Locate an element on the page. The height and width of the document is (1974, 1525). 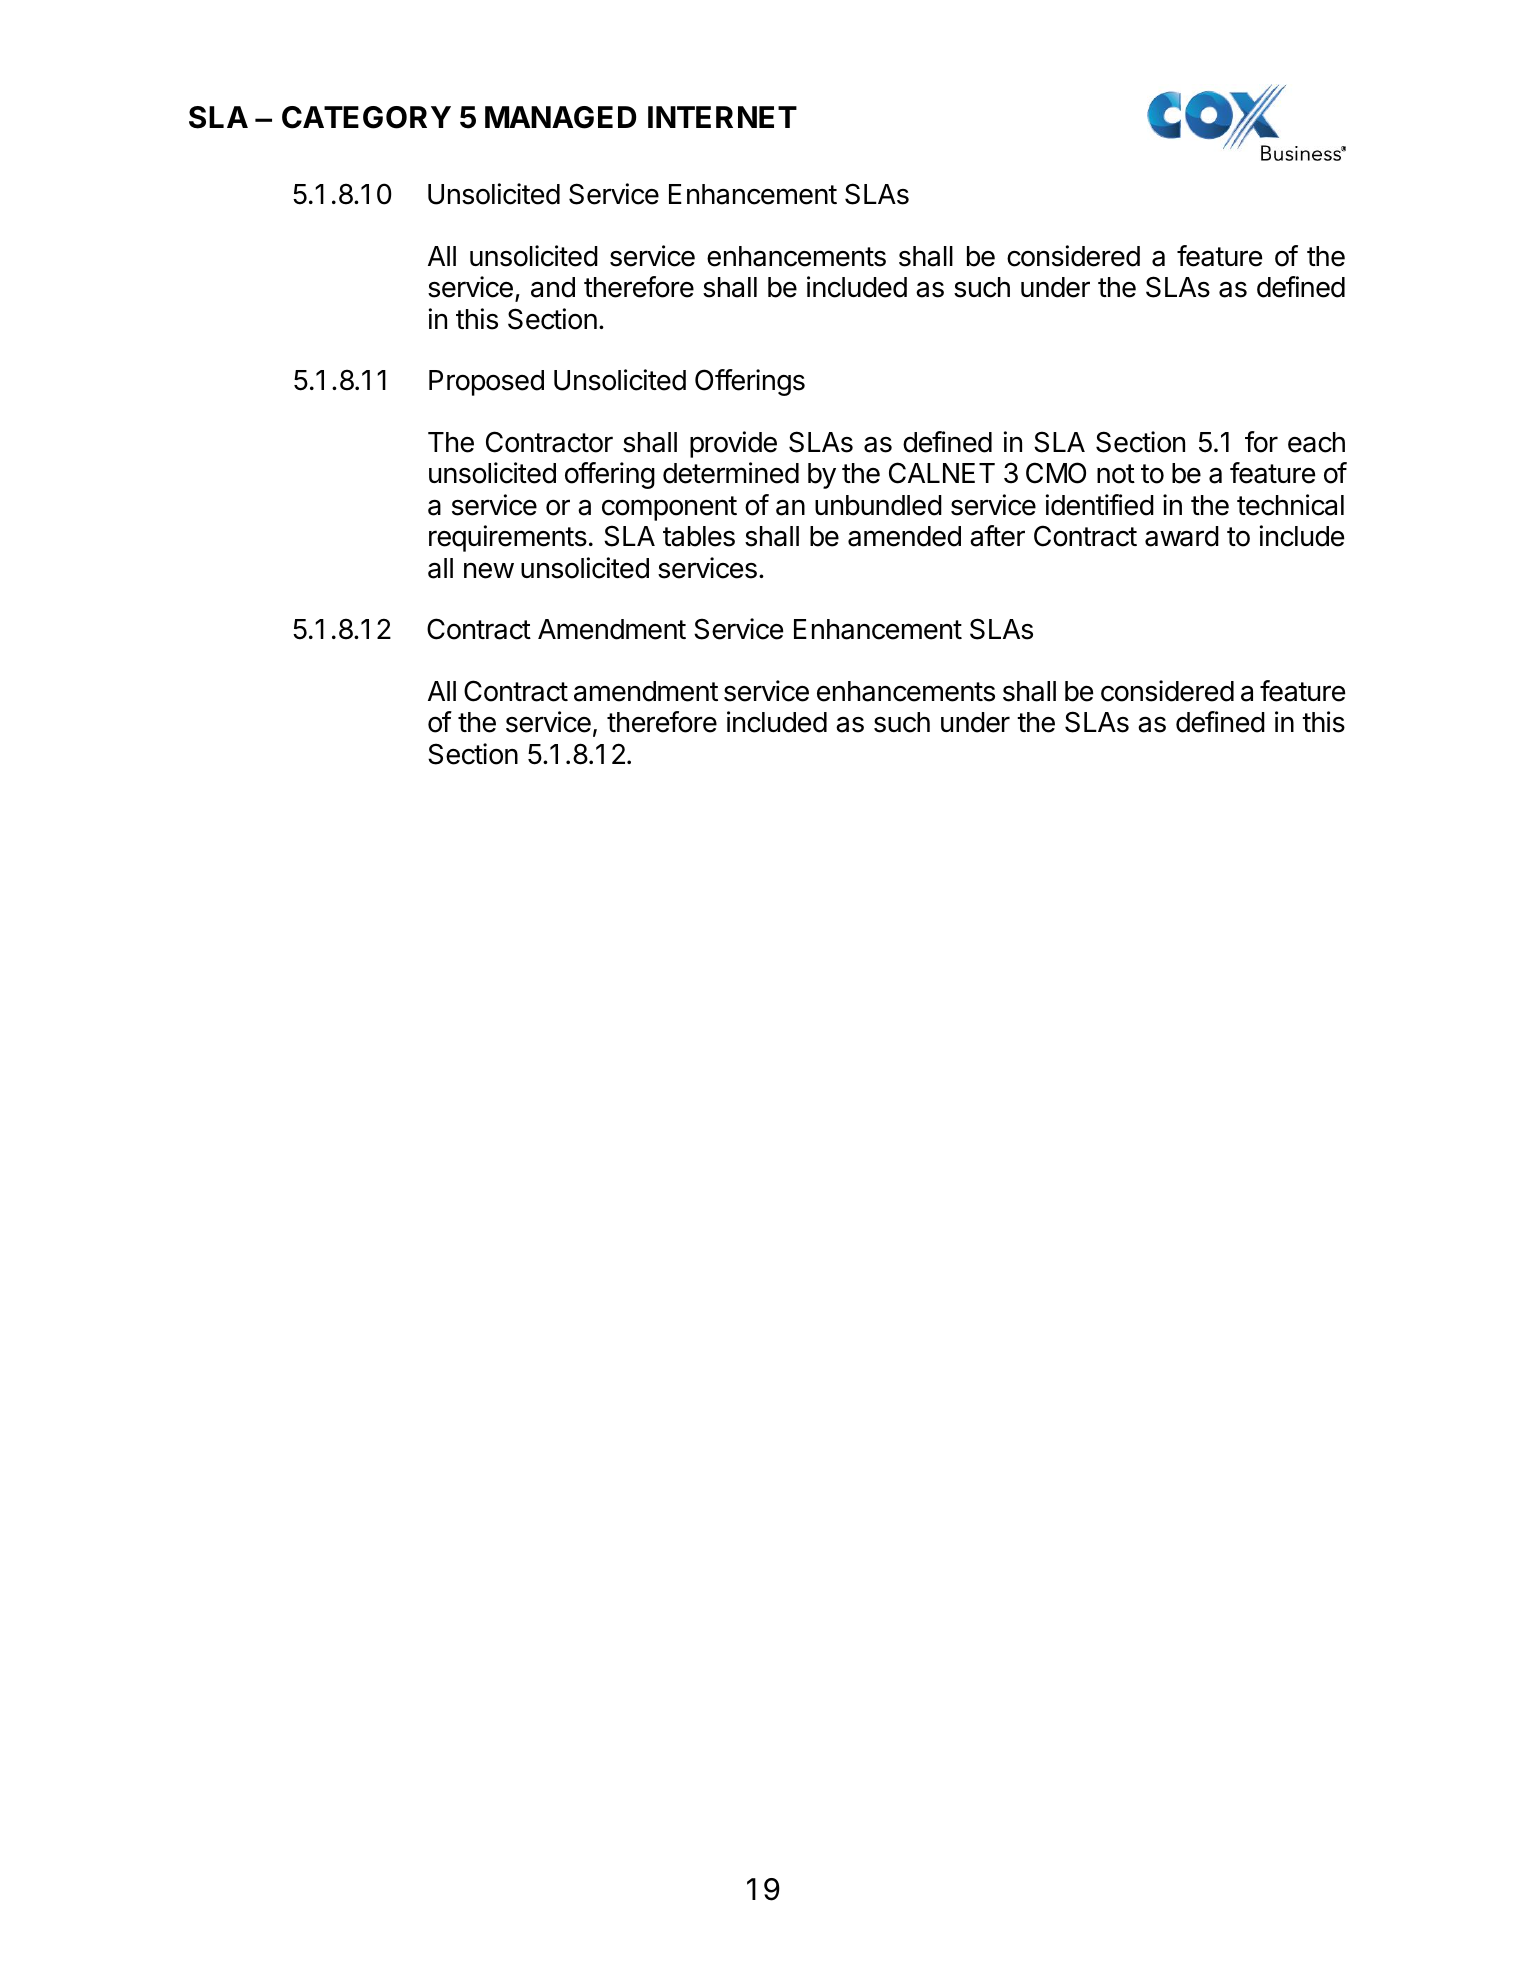
technical is located at coordinates (1290, 505).
